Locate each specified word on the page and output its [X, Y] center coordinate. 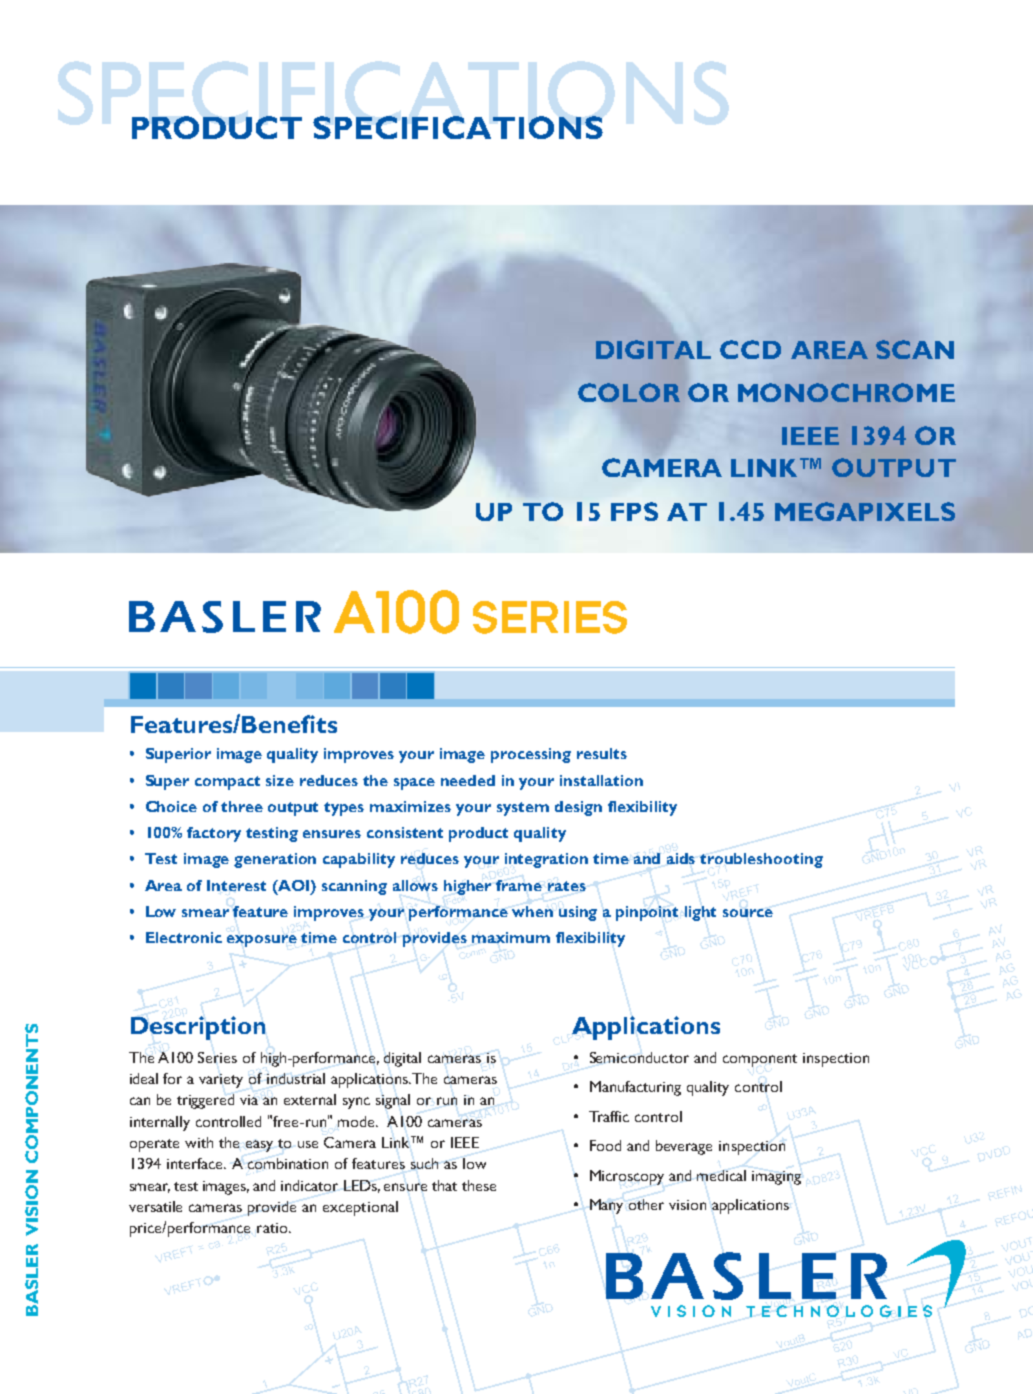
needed [468, 780]
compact [227, 783]
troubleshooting [761, 860]
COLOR [629, 392]
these [479, 1185]
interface [196, 1163]
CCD [750, 349]
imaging [776, 1178]
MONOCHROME [846, 392]
